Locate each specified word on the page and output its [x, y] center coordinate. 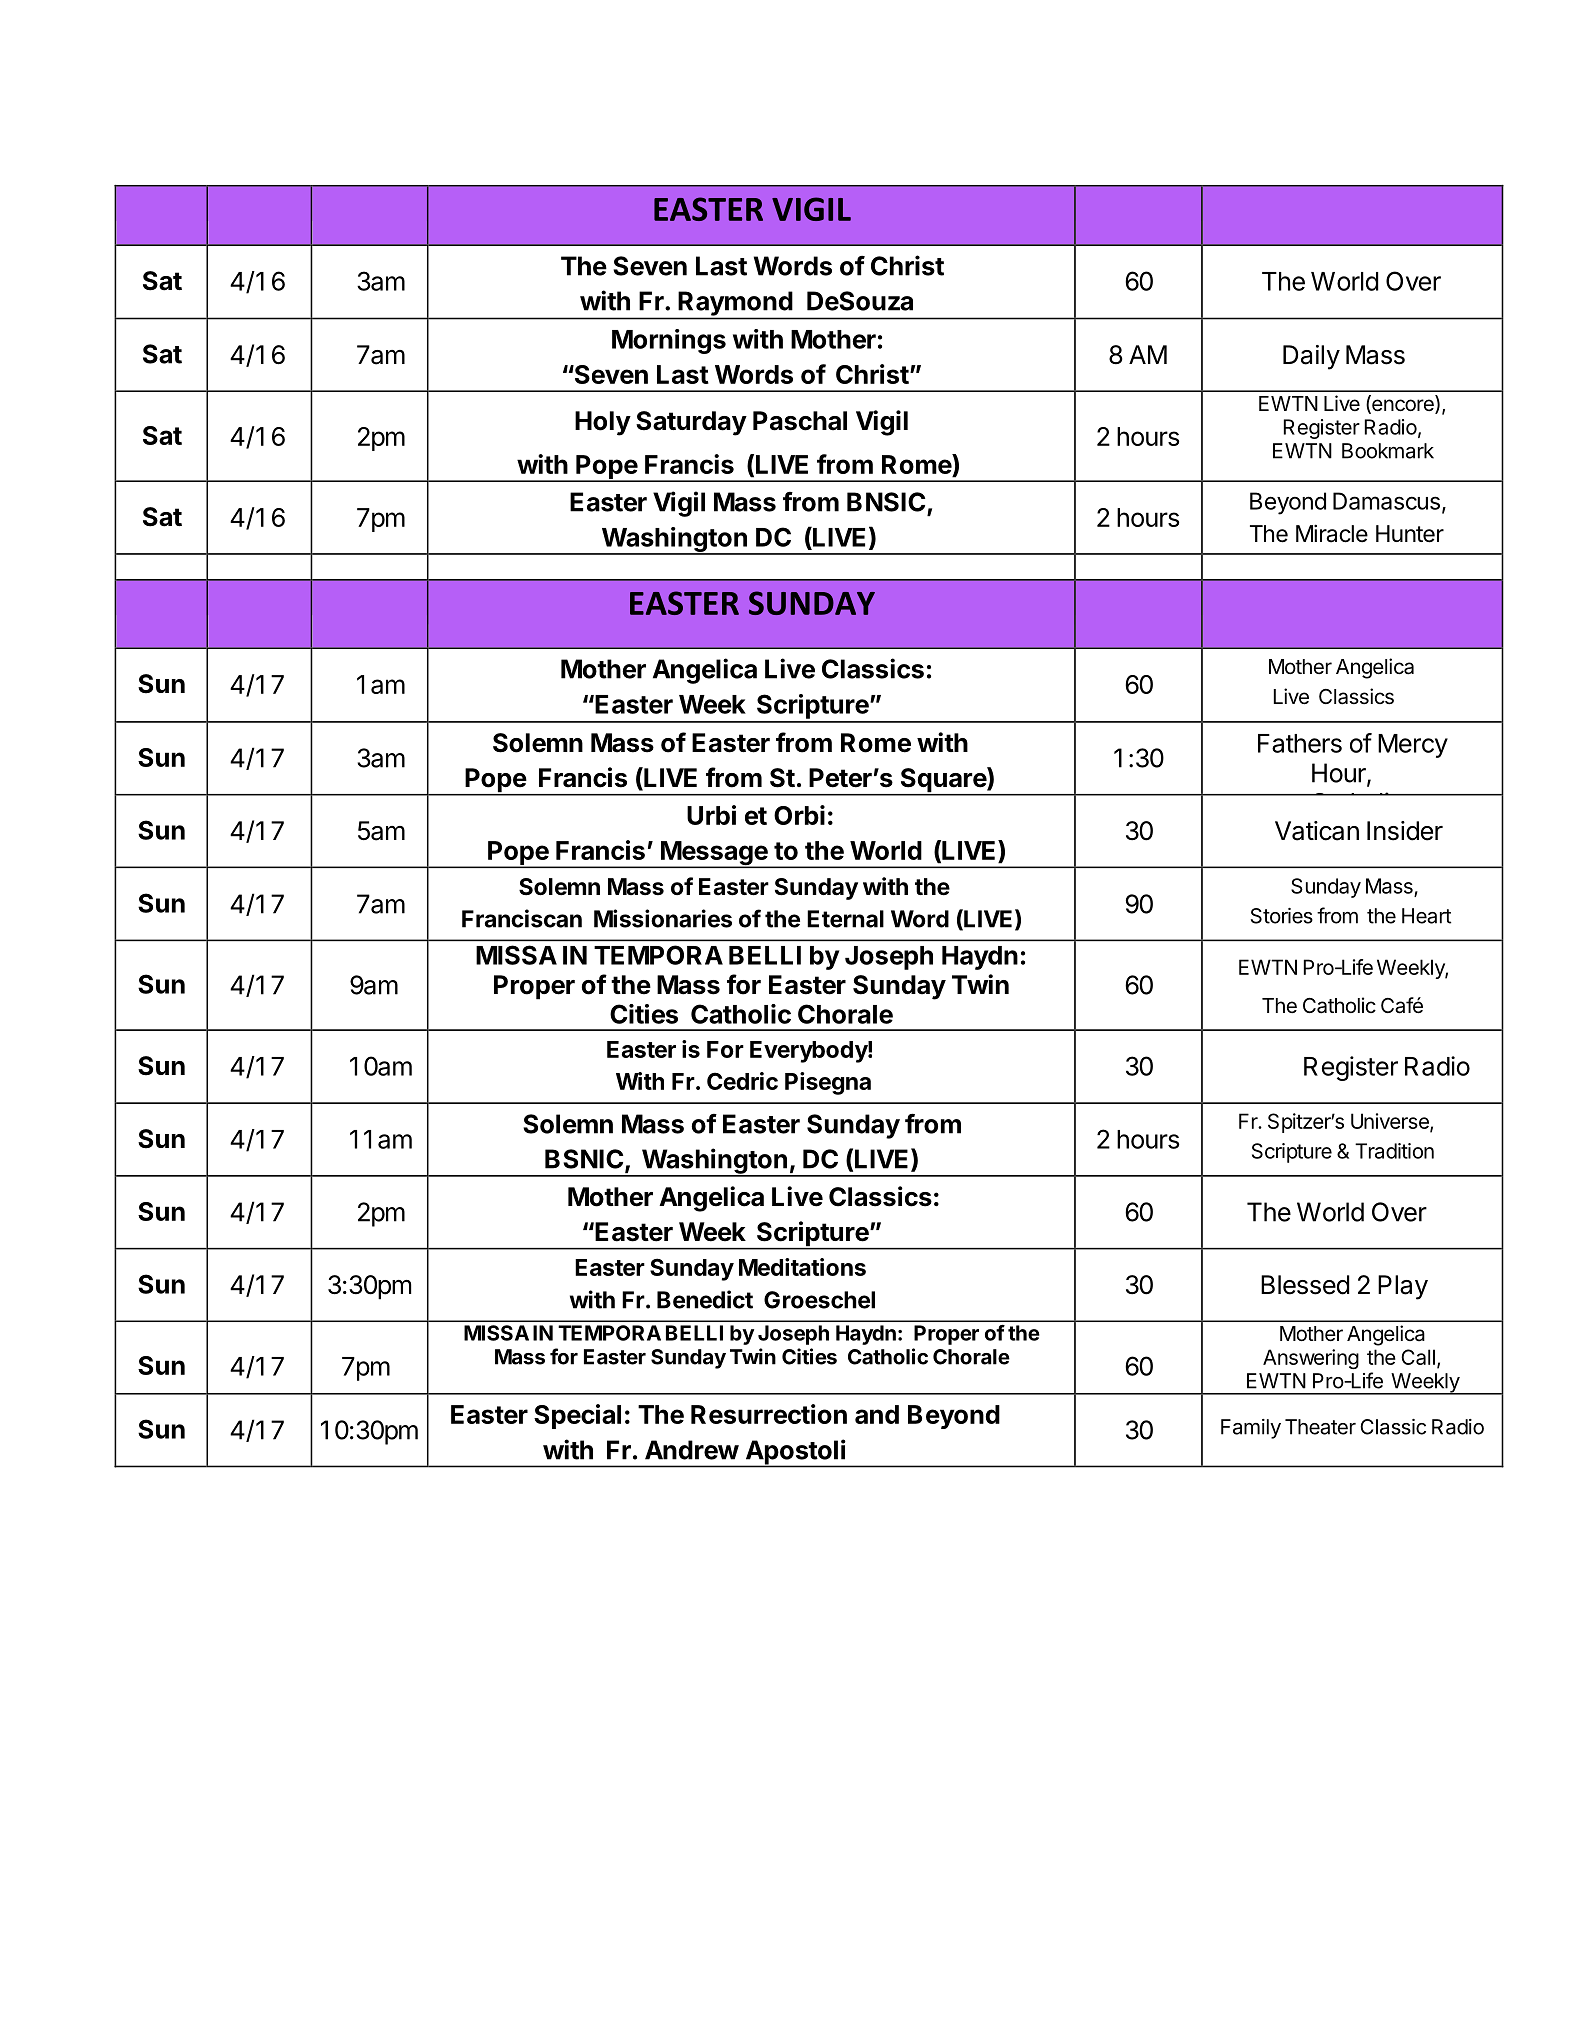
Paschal [800, 421]
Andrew [692, 1450]
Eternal [845, 919]
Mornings [669, 341]
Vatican [1317, 831]
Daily [1311, 357]
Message [714, 854]
